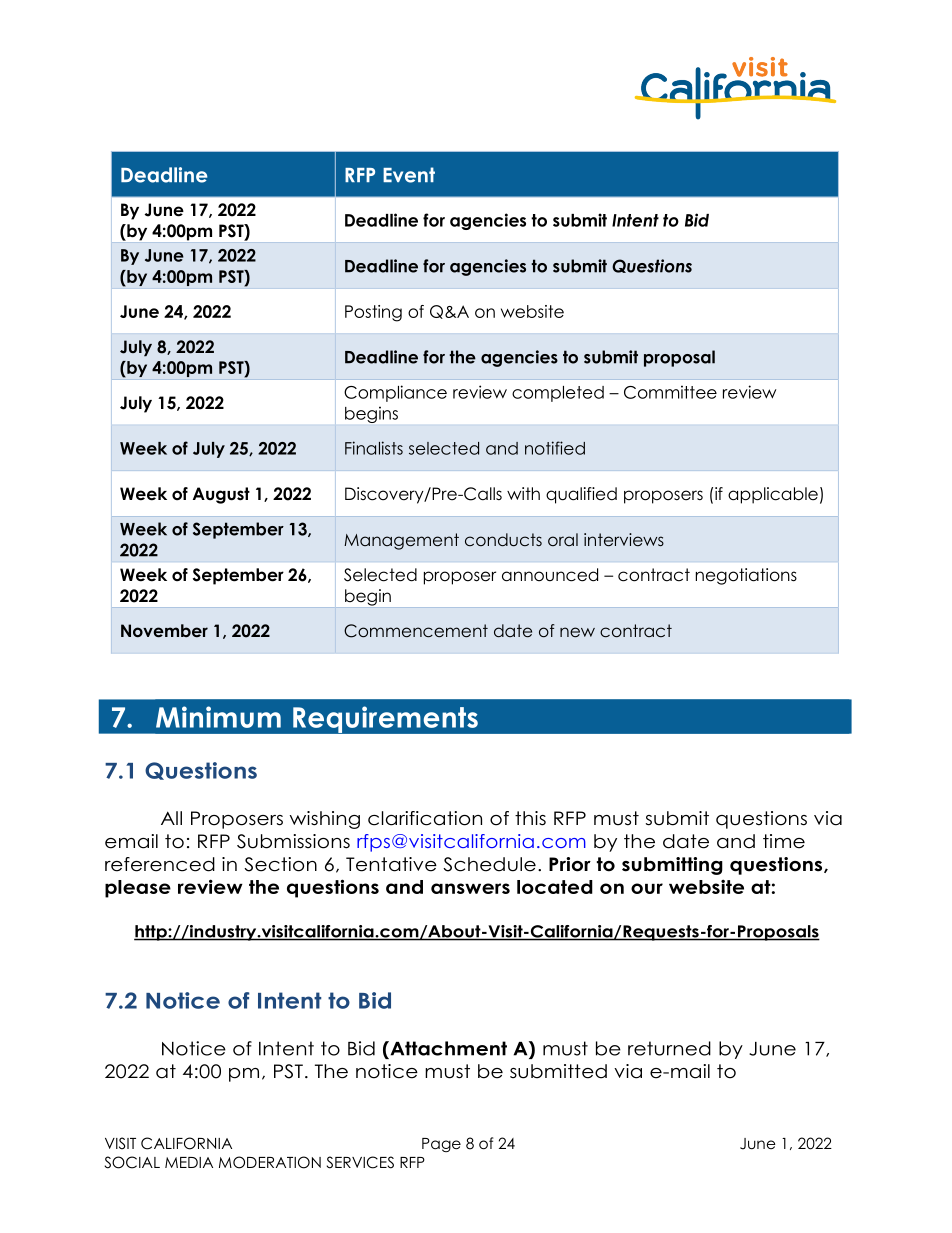 This image has width=952, height=1233. I want to click on Minimum, so click(218, 717).
